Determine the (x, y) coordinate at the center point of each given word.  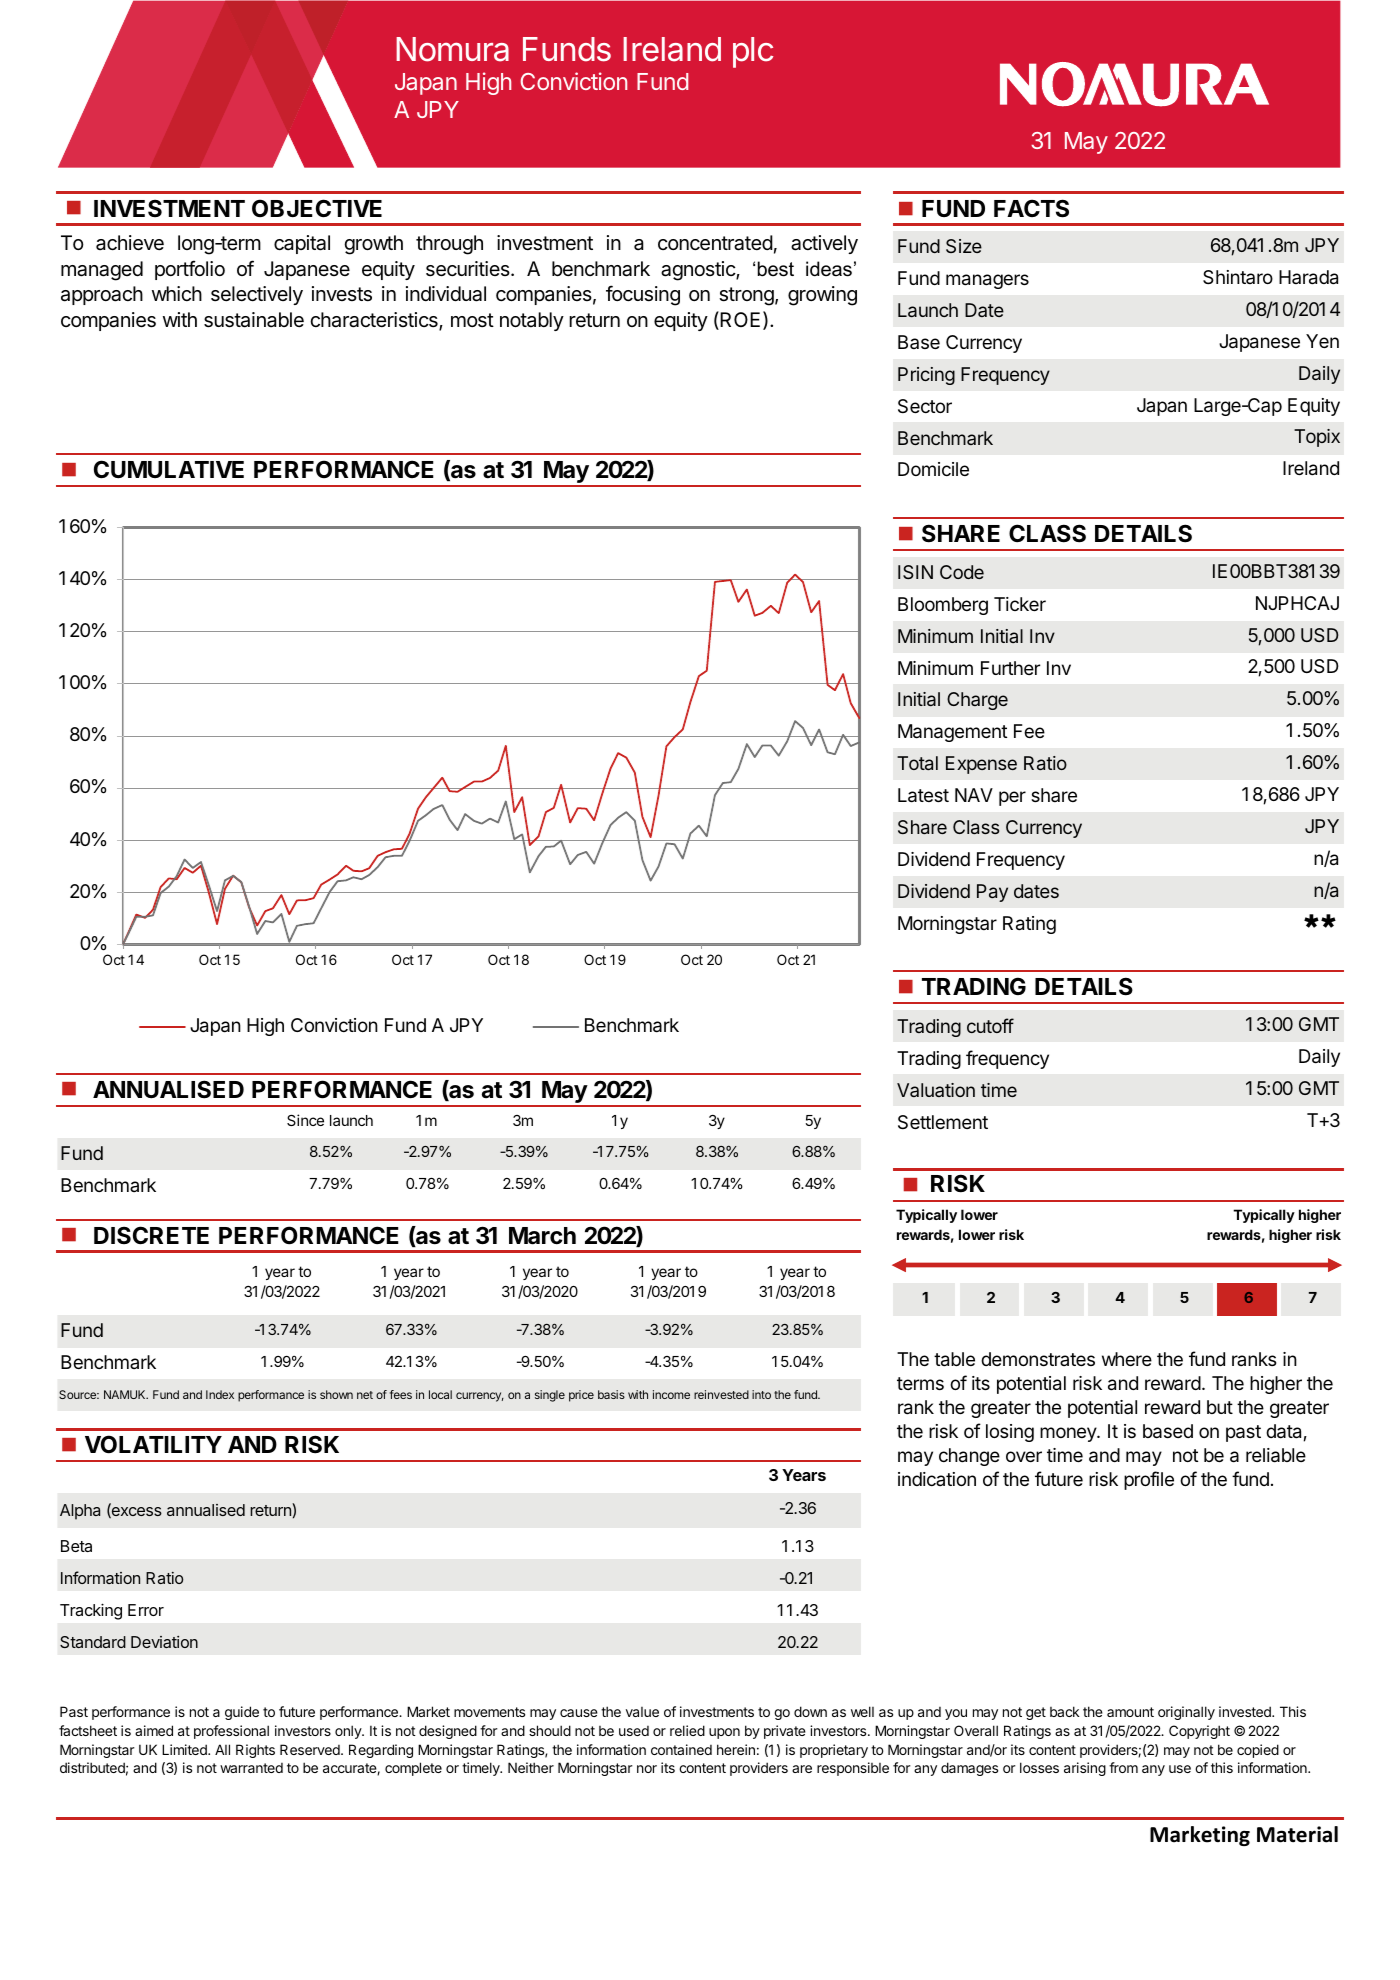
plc (753, 52)
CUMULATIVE (169, 469)
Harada (1308, 277)
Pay (992, 893)
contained (681, 1749)
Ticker (1020, 604)
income (671, 1394)
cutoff (990, 1025)
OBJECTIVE (317, 208)
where (1127, 1359)
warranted (251, 1768)
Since (305, 1120)
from (1123, 1767)
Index (220, 1394)
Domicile (933, 469)
